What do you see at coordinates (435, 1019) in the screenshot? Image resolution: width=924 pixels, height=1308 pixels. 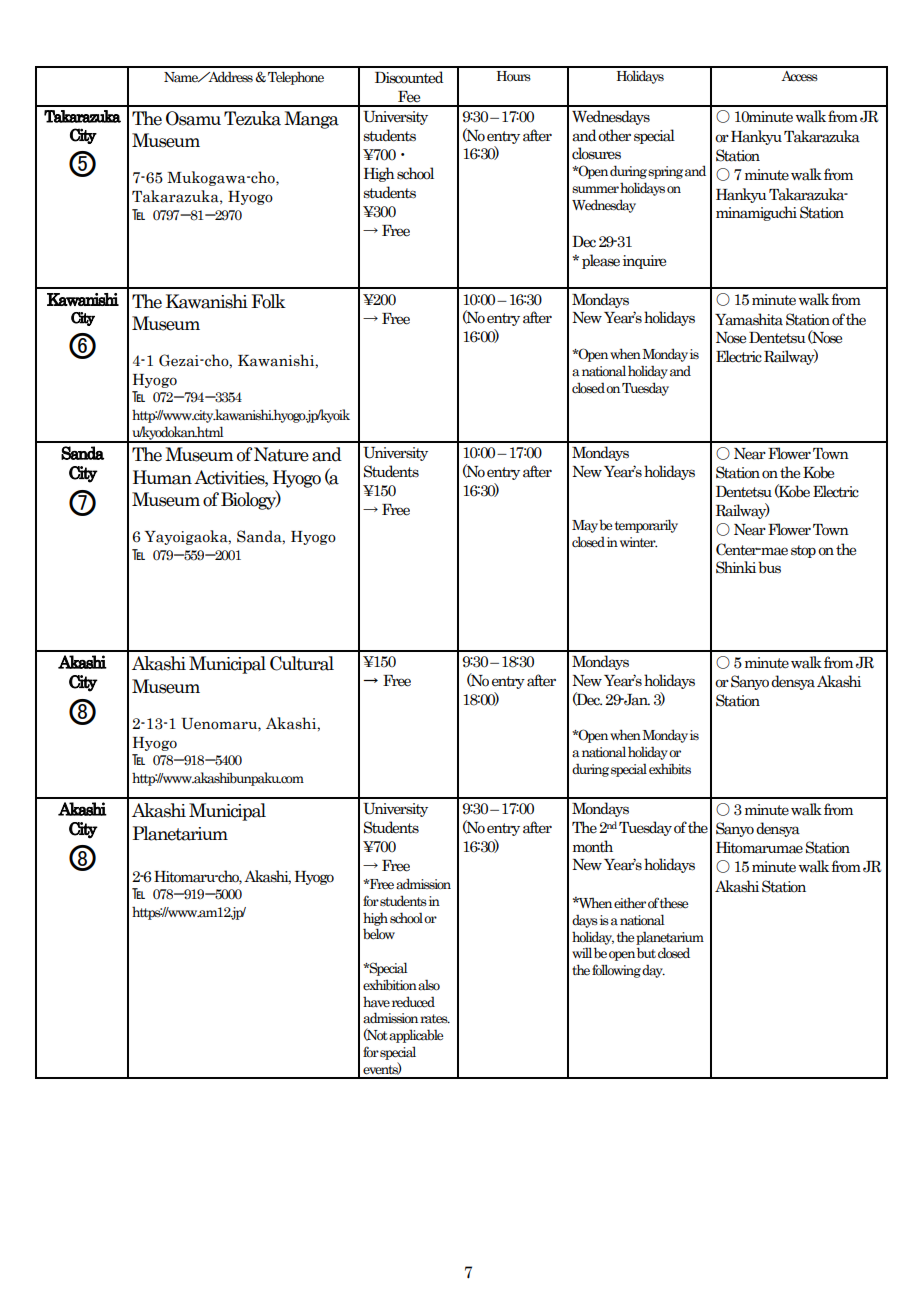 I see `rates` at bounding box center [435, 1019].
